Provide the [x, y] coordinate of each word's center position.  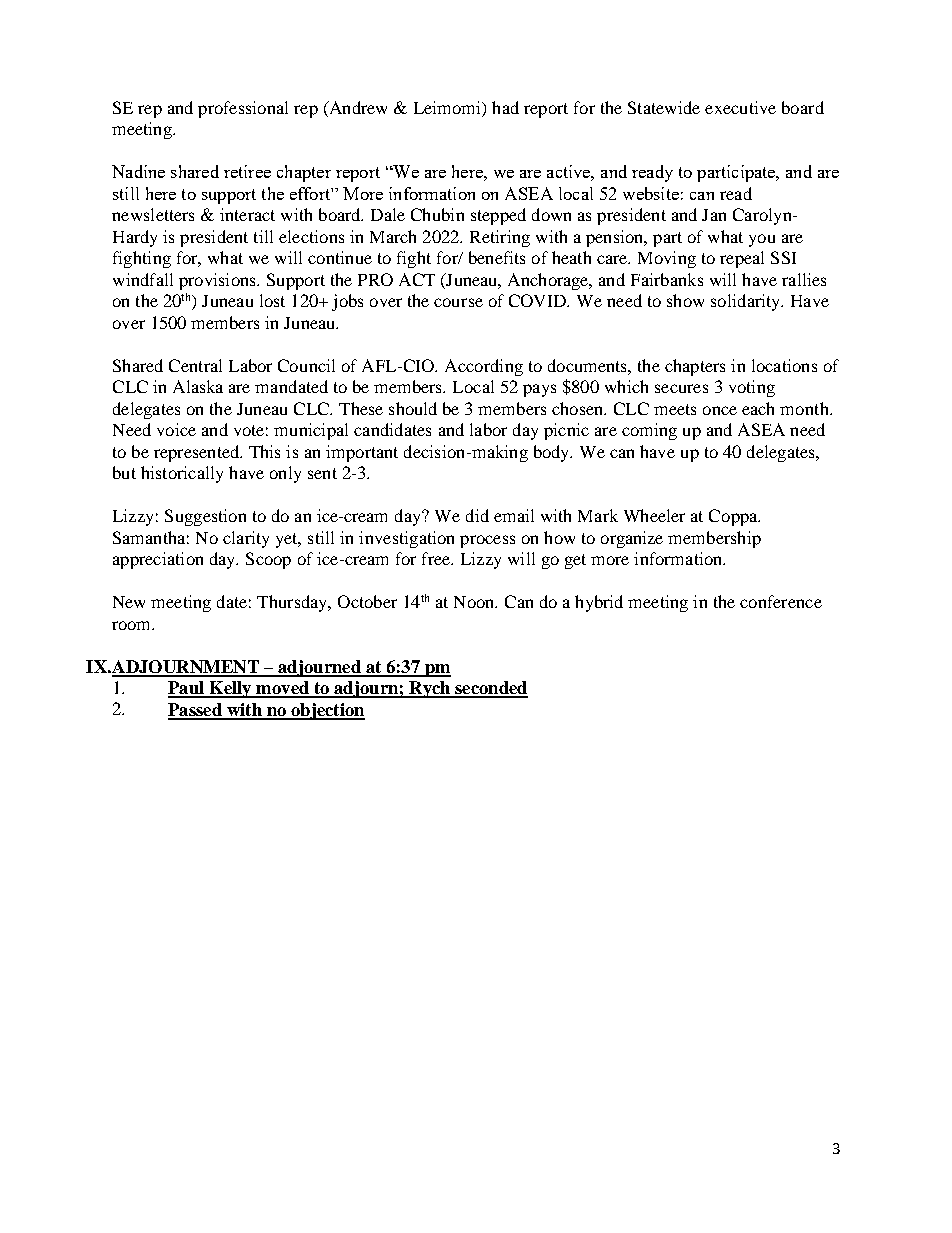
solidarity [747, 302]
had [505, 107]
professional [243, 109]
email [514, 515]
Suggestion [205, 517]
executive [740, 107]
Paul [187, 689]
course [458, 302]
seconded [490, 689]
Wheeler [654, 515]
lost [272, 300]
